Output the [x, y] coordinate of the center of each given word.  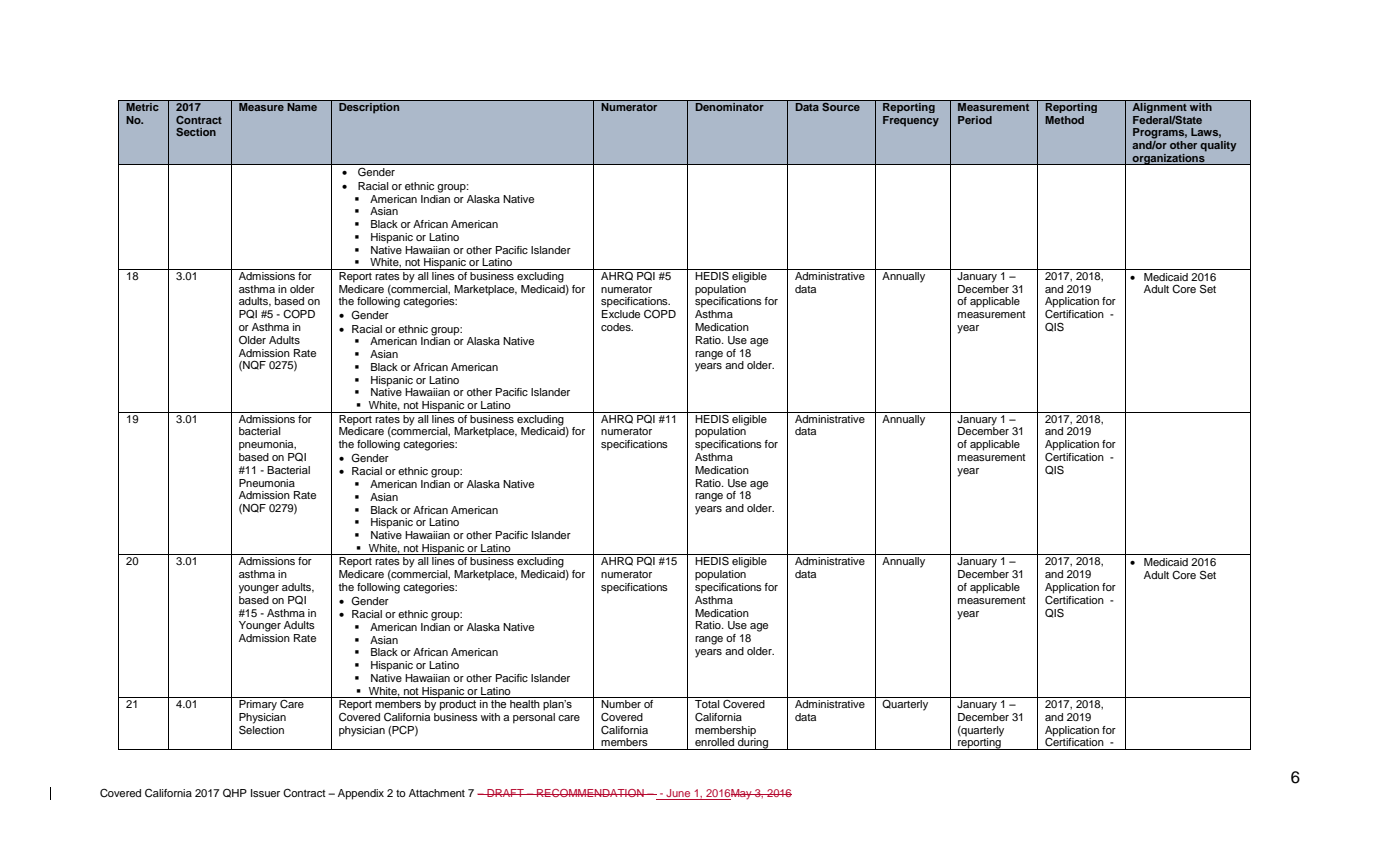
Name [302, 106]
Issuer [265, 793]
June [678, 794]
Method [1064, 120]
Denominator [729, 106]
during [753, 743]
